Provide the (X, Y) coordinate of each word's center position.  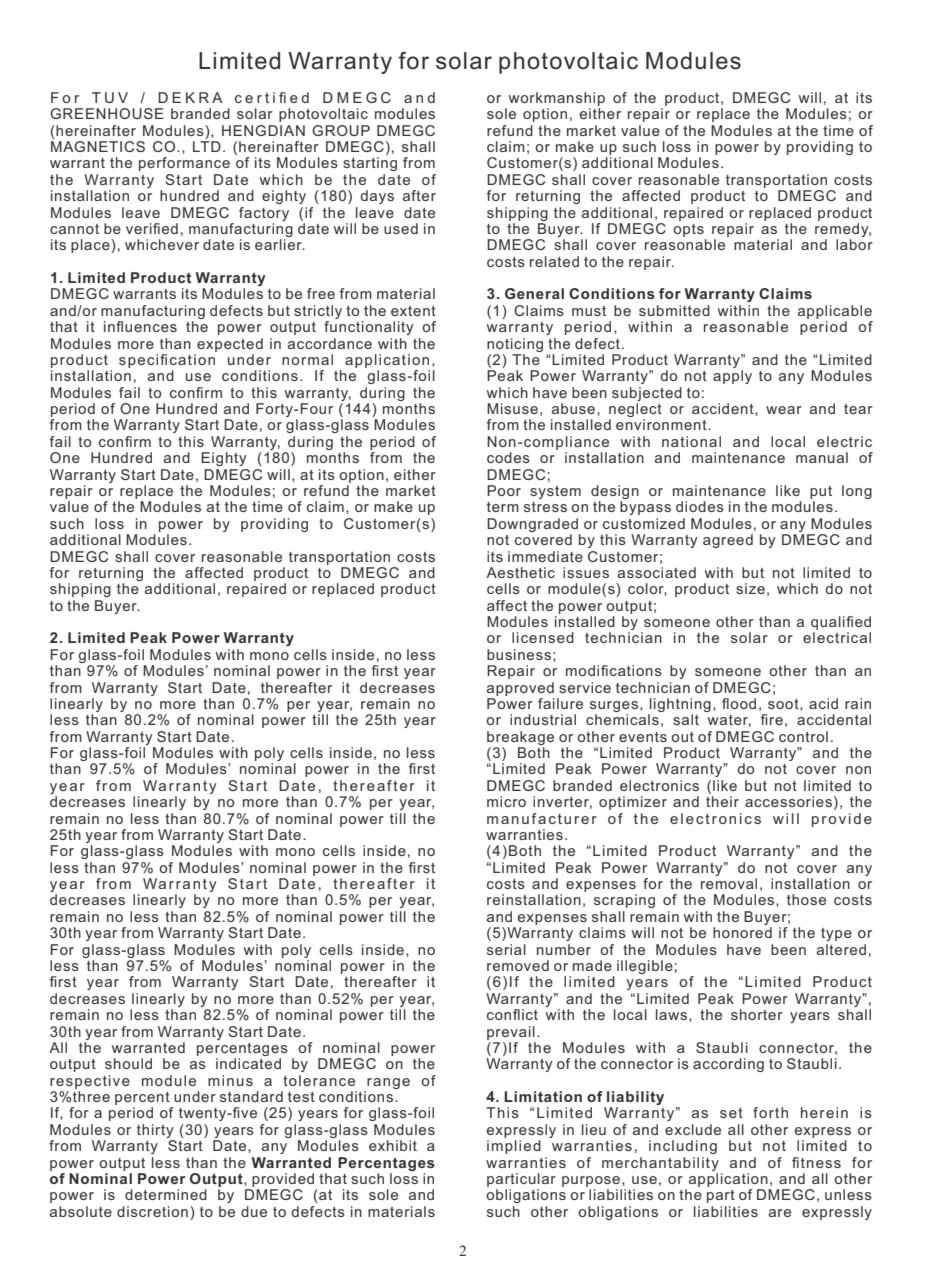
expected (230, 345)
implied (514, 1147)
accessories (788, 801)
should (128, 1063)
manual (822, 457)
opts (688, 230)
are (780, 1213)
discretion (152, 1211)
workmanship (557, 99)
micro (506, 801)
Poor (504, 490)
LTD (207, 146)
